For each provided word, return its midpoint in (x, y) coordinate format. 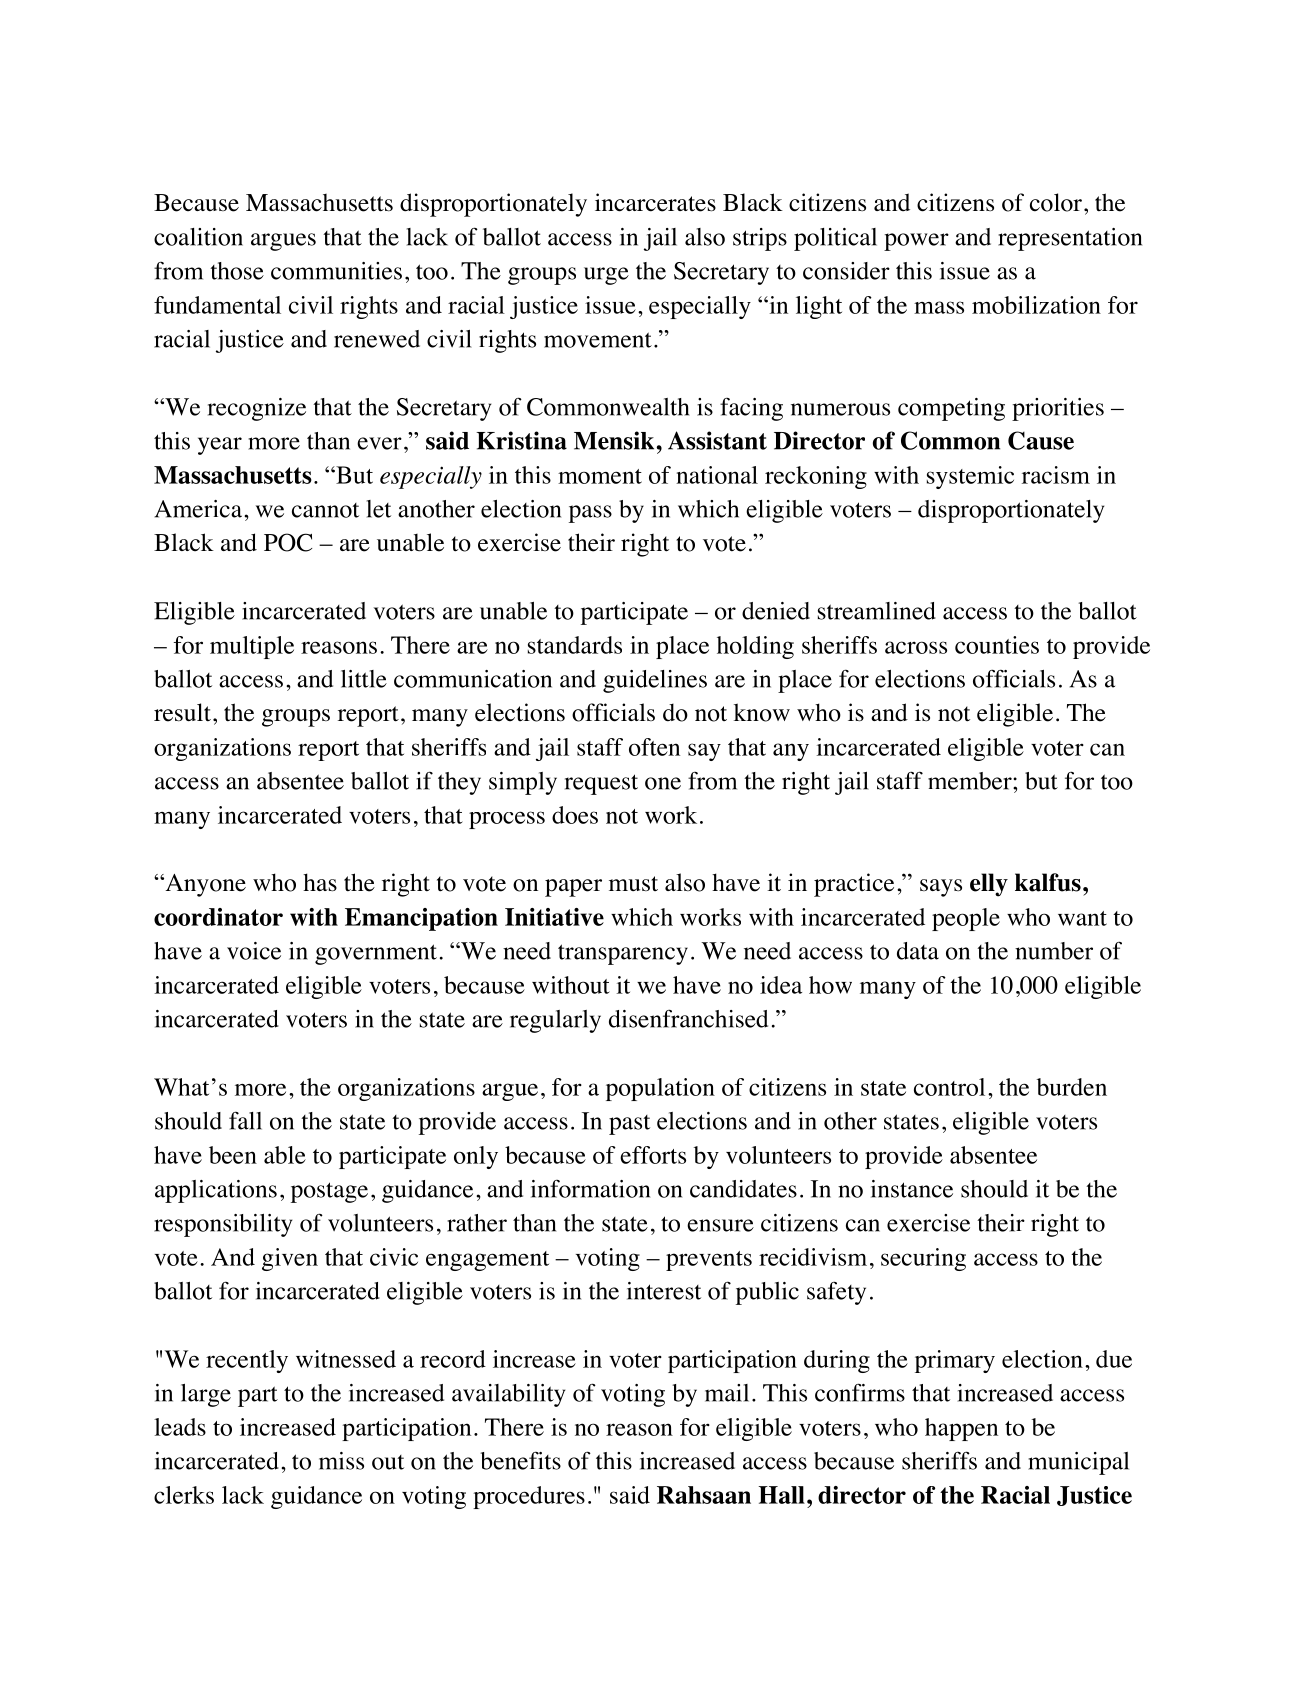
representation (1070, 239)
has (320, 882)
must (633, 883)
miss (341, 1461)
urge (606, 276)
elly (989, 885)
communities (336, 271)
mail (727, 1393)
